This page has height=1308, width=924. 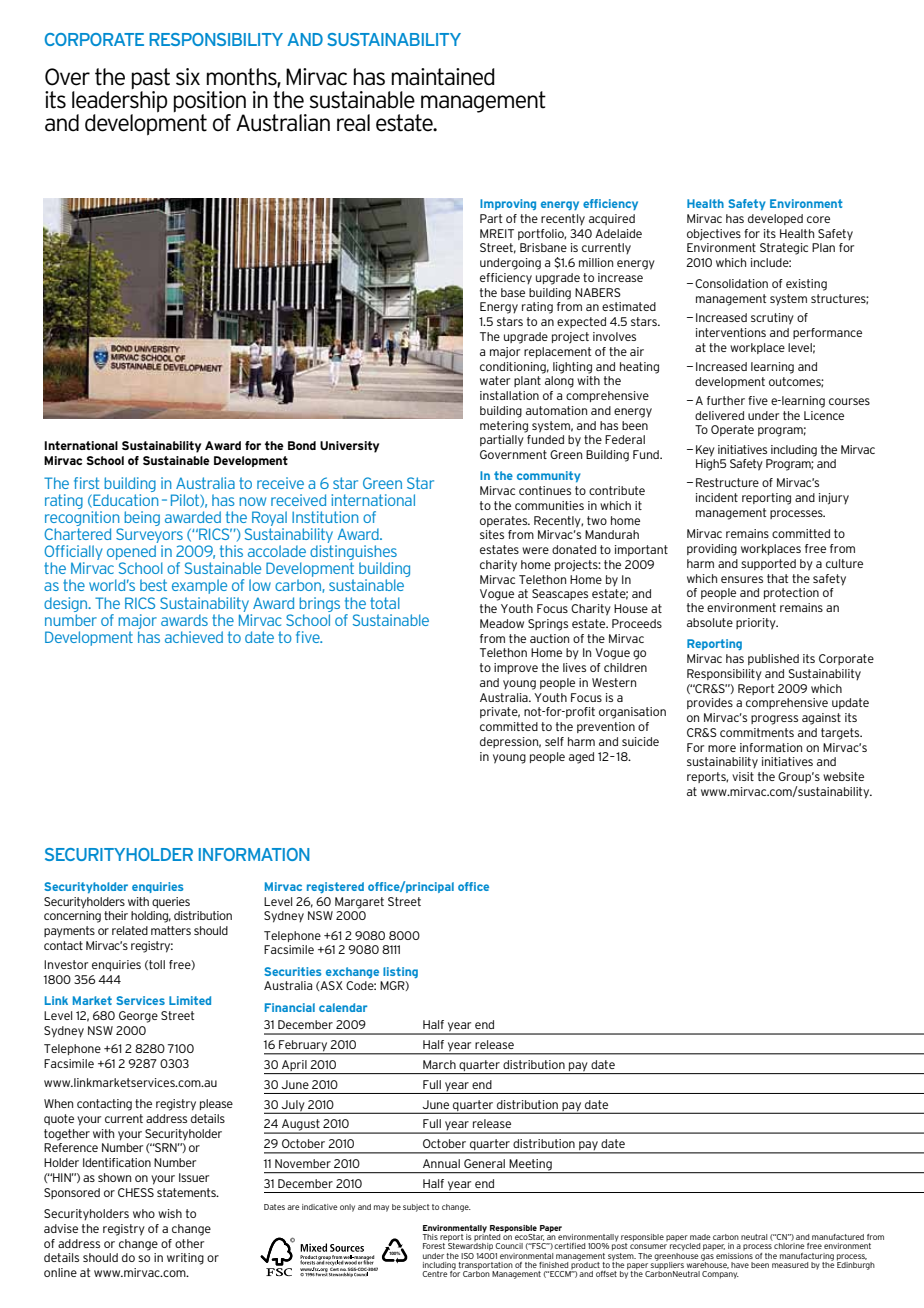 What do you see at coordinates (194, 637) in the page?
I see `achieved` at bounding box center [194, 637].
